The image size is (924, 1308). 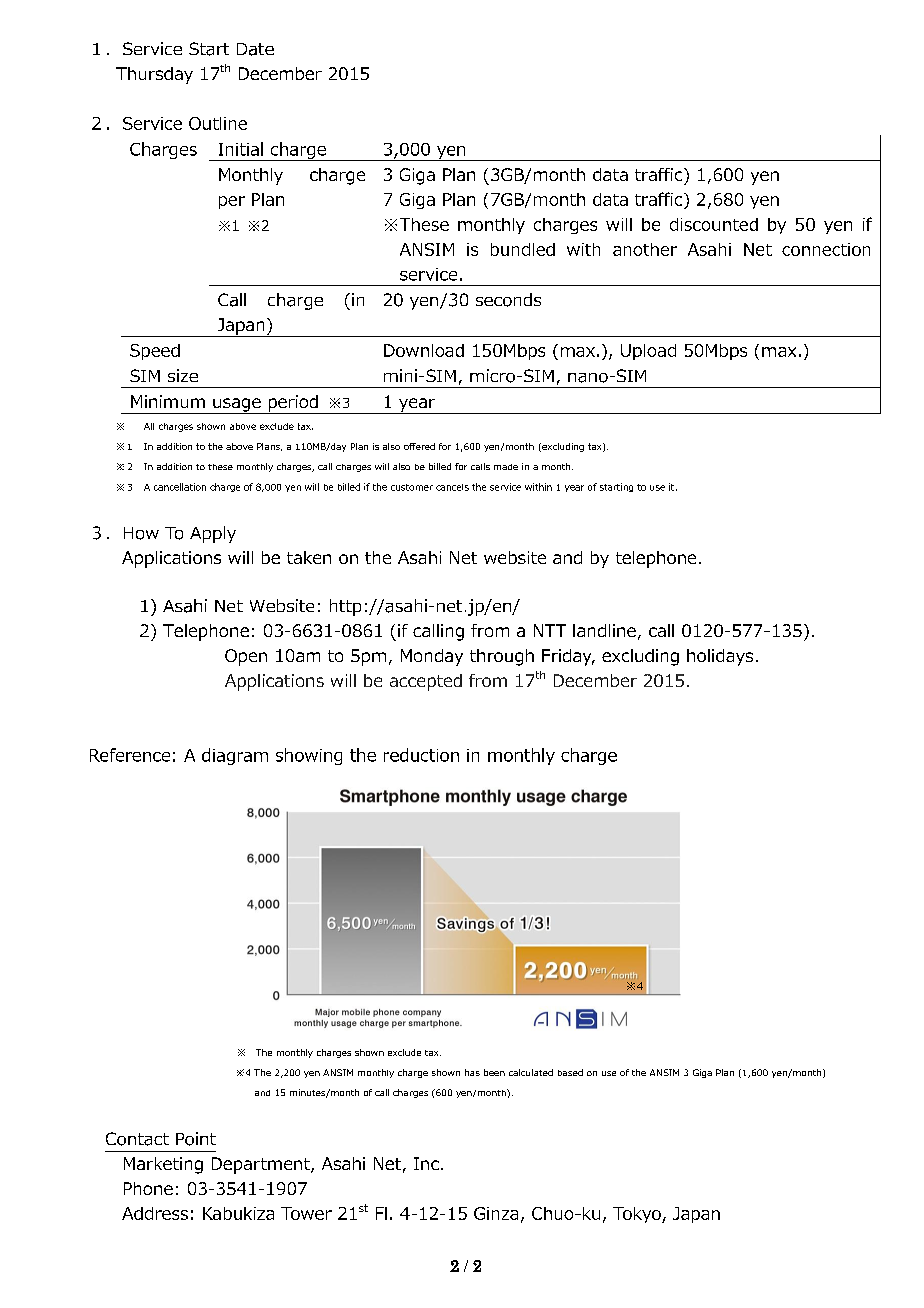 I want to click on bundled, so click(x=523, y=249).
